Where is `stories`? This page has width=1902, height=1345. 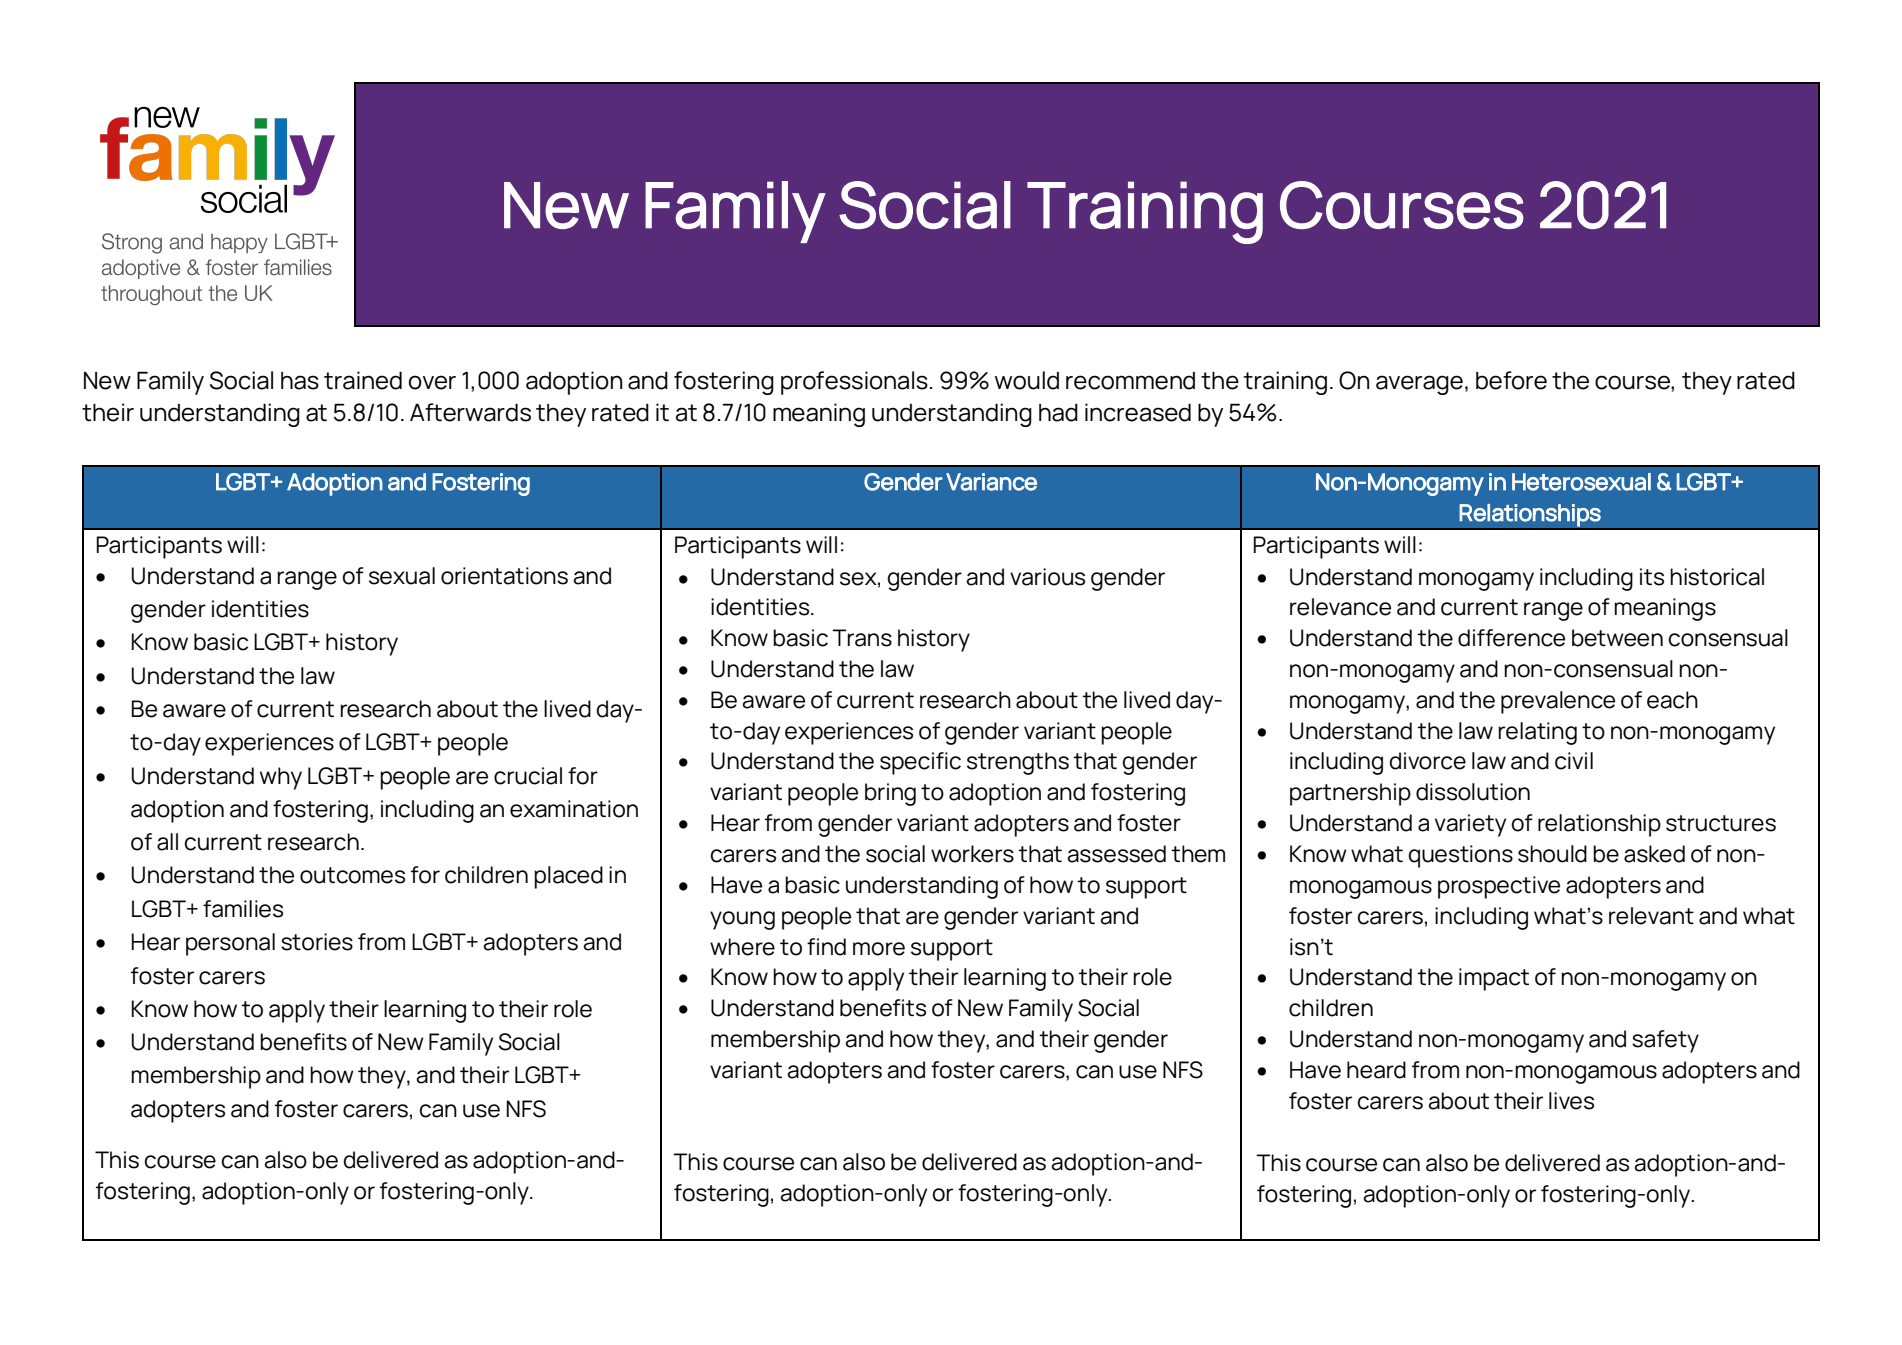
stories is located at coordinates (317, 942).
